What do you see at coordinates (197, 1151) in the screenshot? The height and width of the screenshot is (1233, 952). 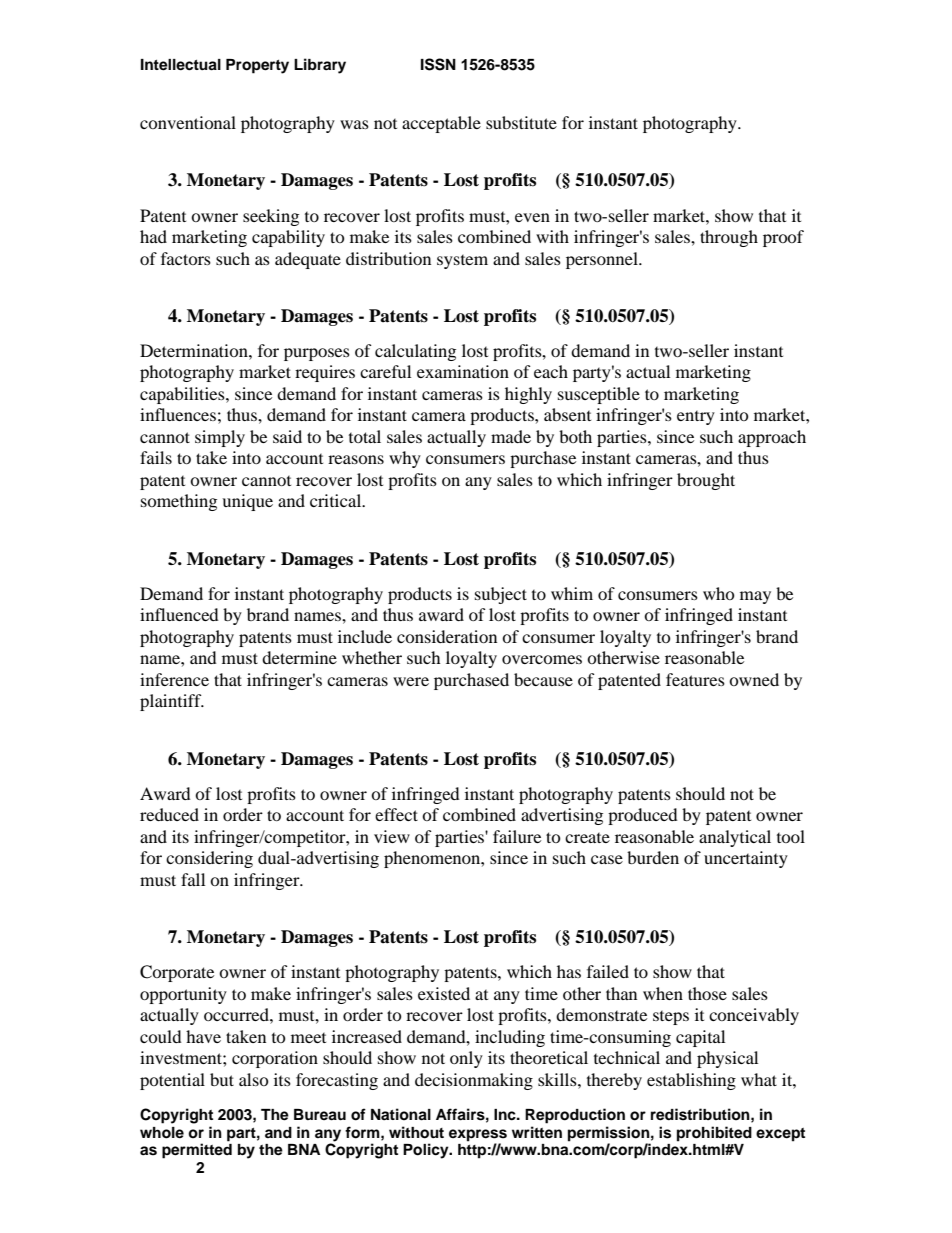 I see `permitted` at bounding box center [197, 1151].
